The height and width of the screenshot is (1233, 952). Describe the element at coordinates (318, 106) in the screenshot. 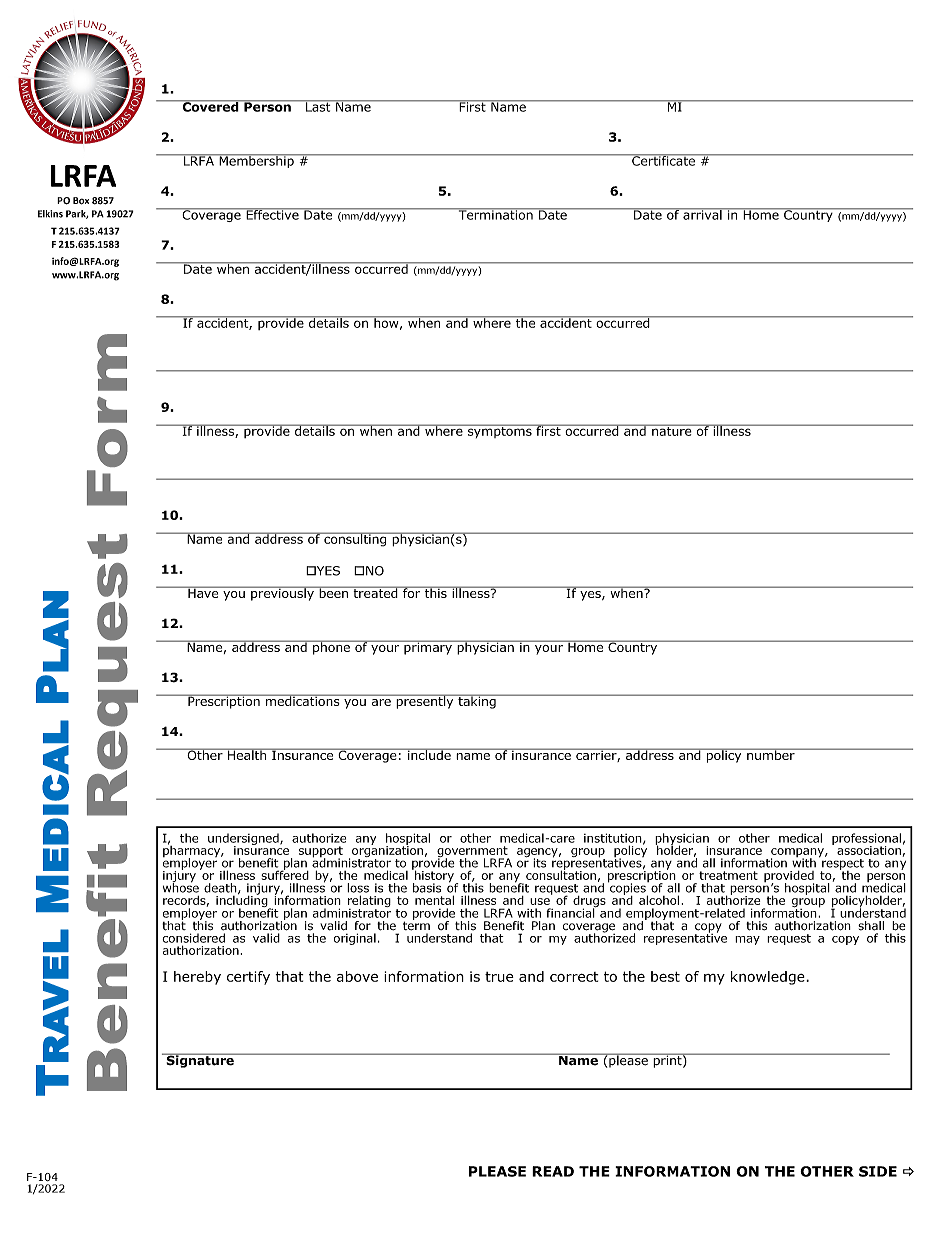

I see `Last` at that location.
